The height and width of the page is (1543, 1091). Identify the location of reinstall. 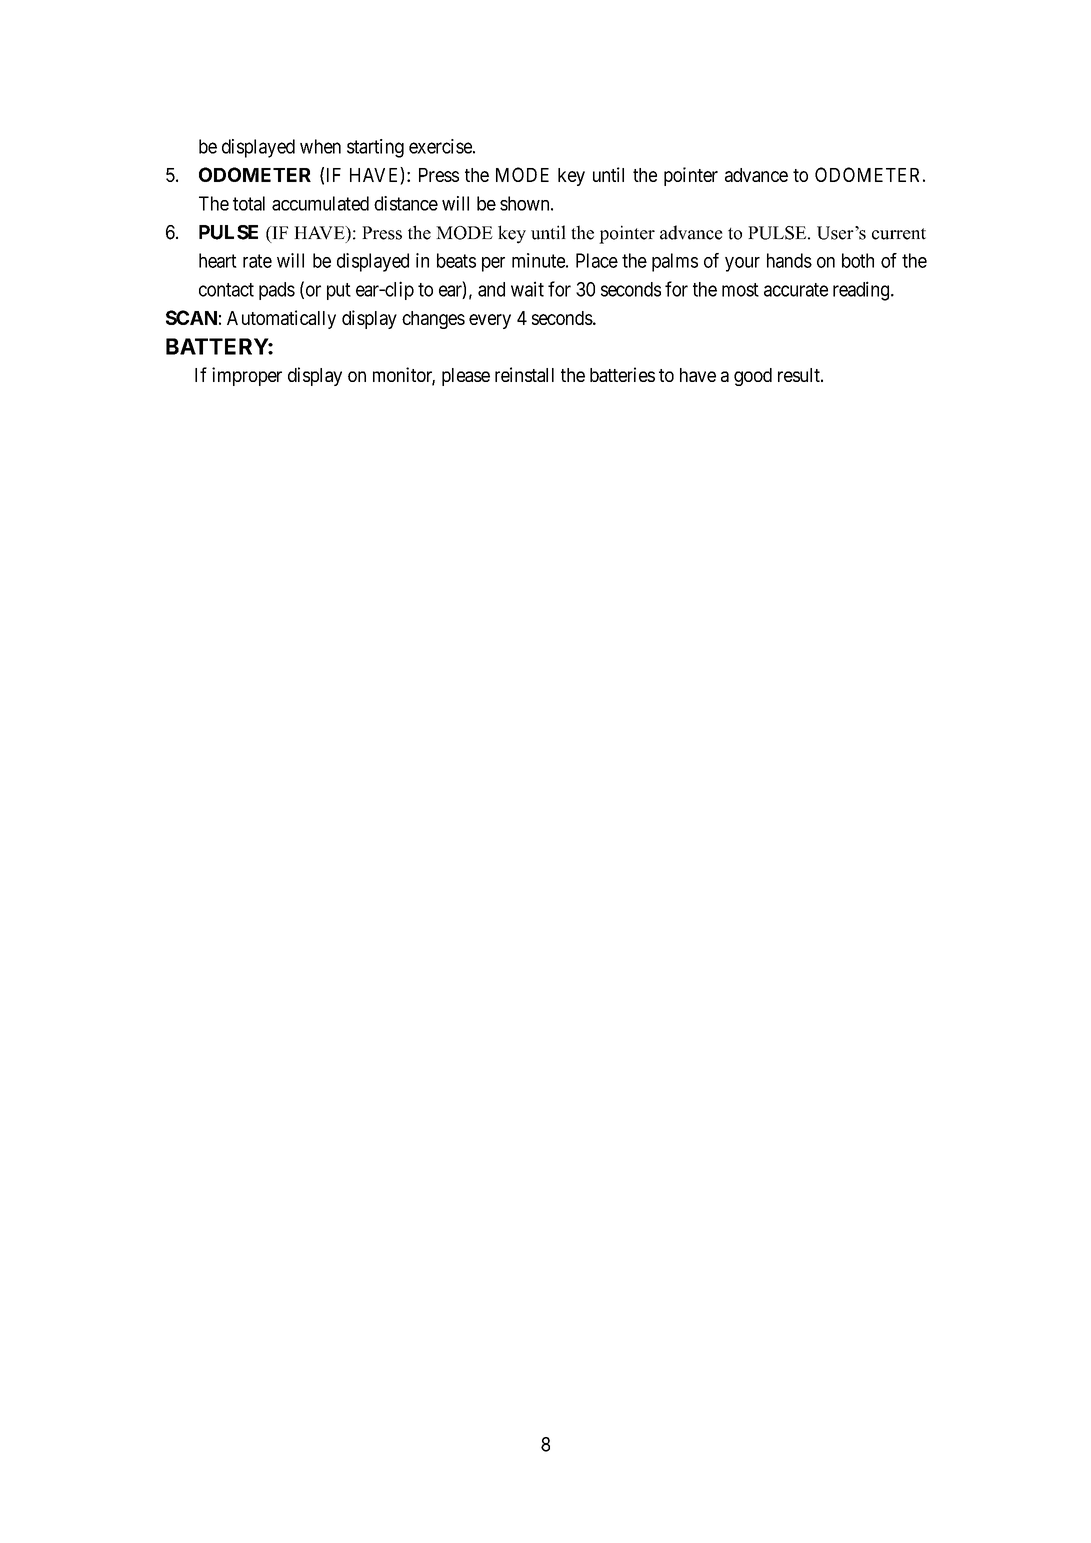
(524, 374).
